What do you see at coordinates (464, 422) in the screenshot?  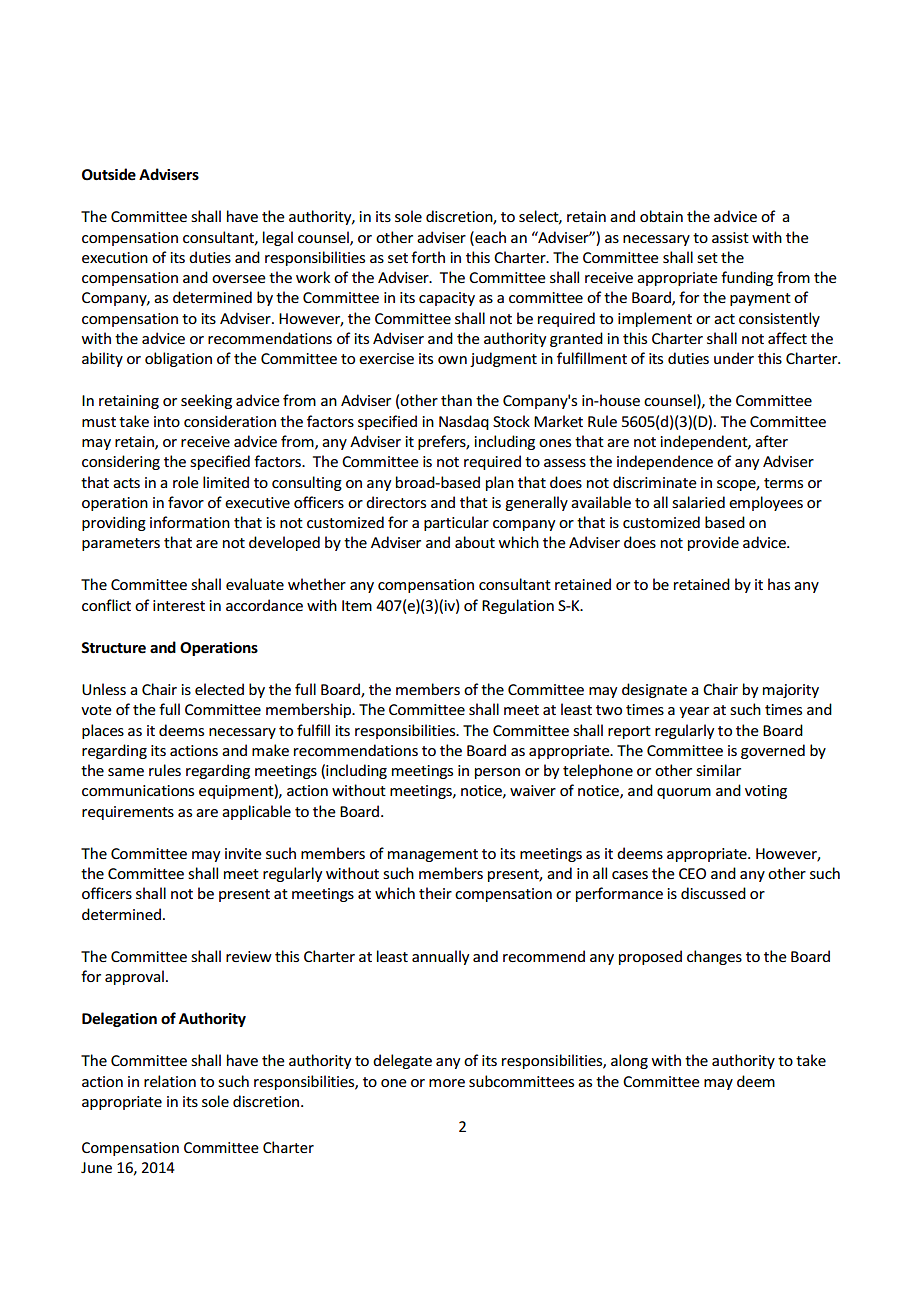 I see `Nasdaq` at bounding box center [464, 422].
